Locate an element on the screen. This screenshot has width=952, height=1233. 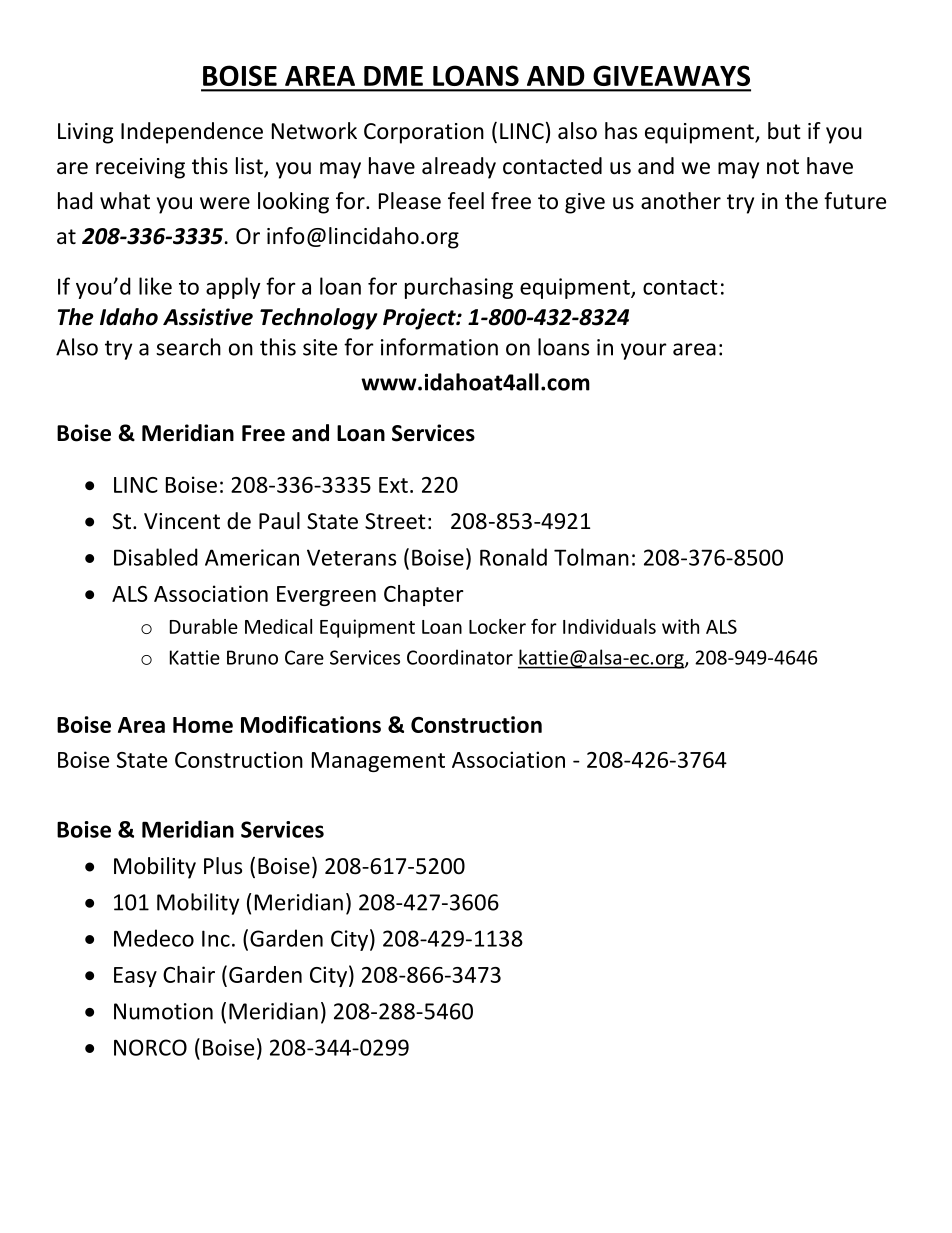
Management is located at coordinates (378, 762).
